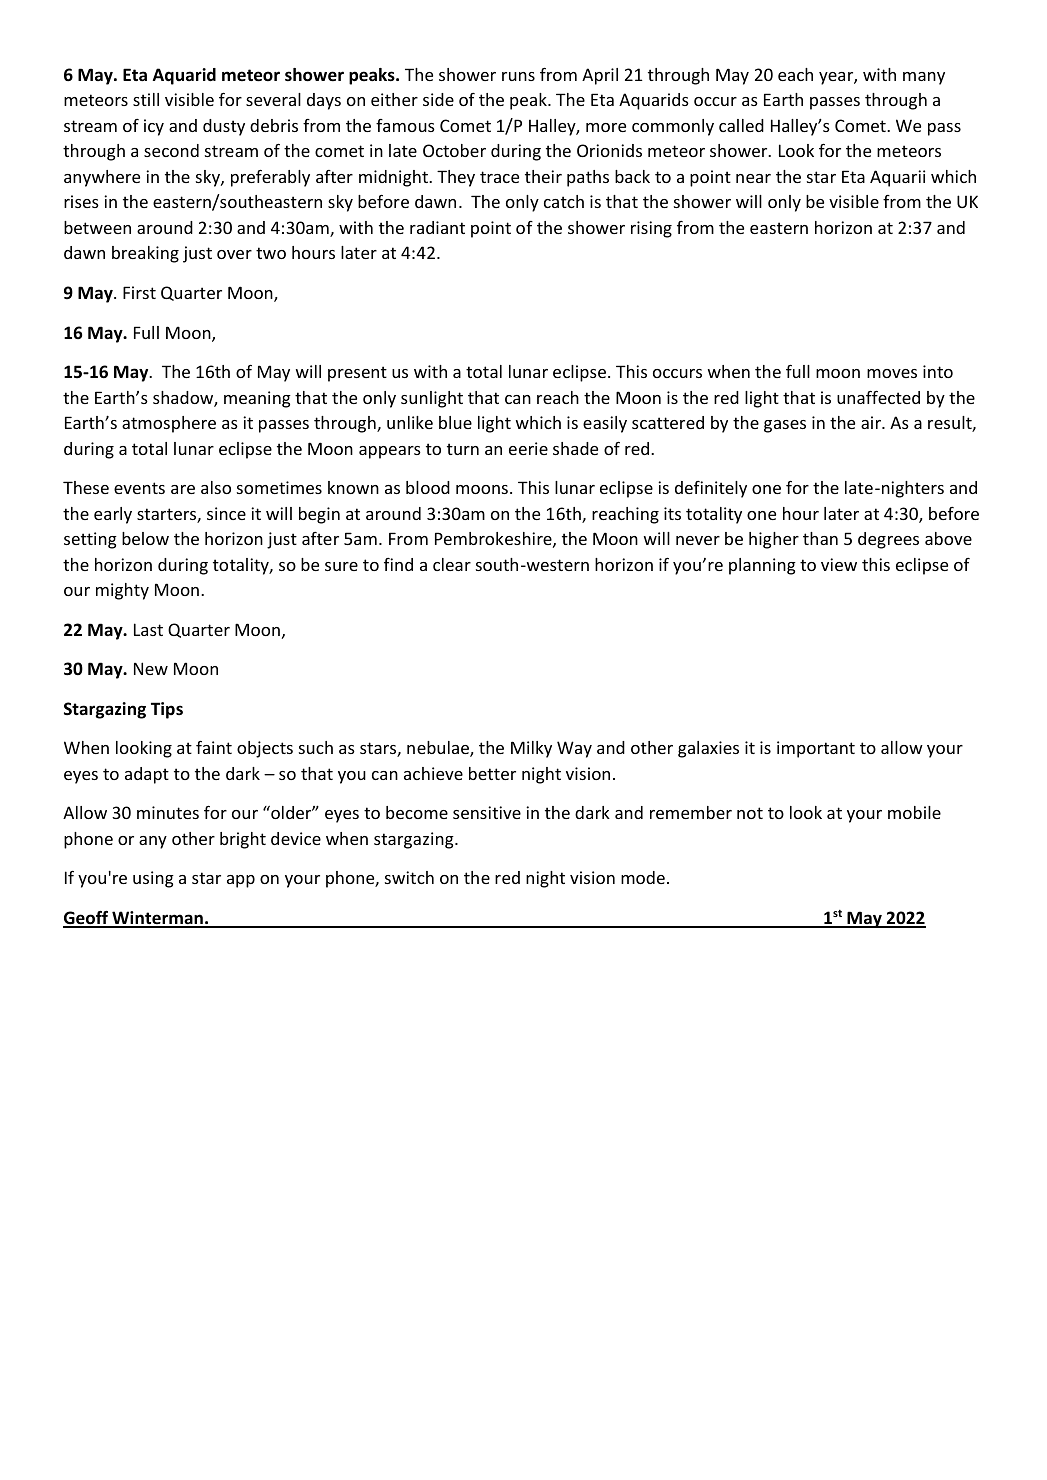 This screenshot has width=1047, height=1480. I want to click on Last, so click(148, 629).
